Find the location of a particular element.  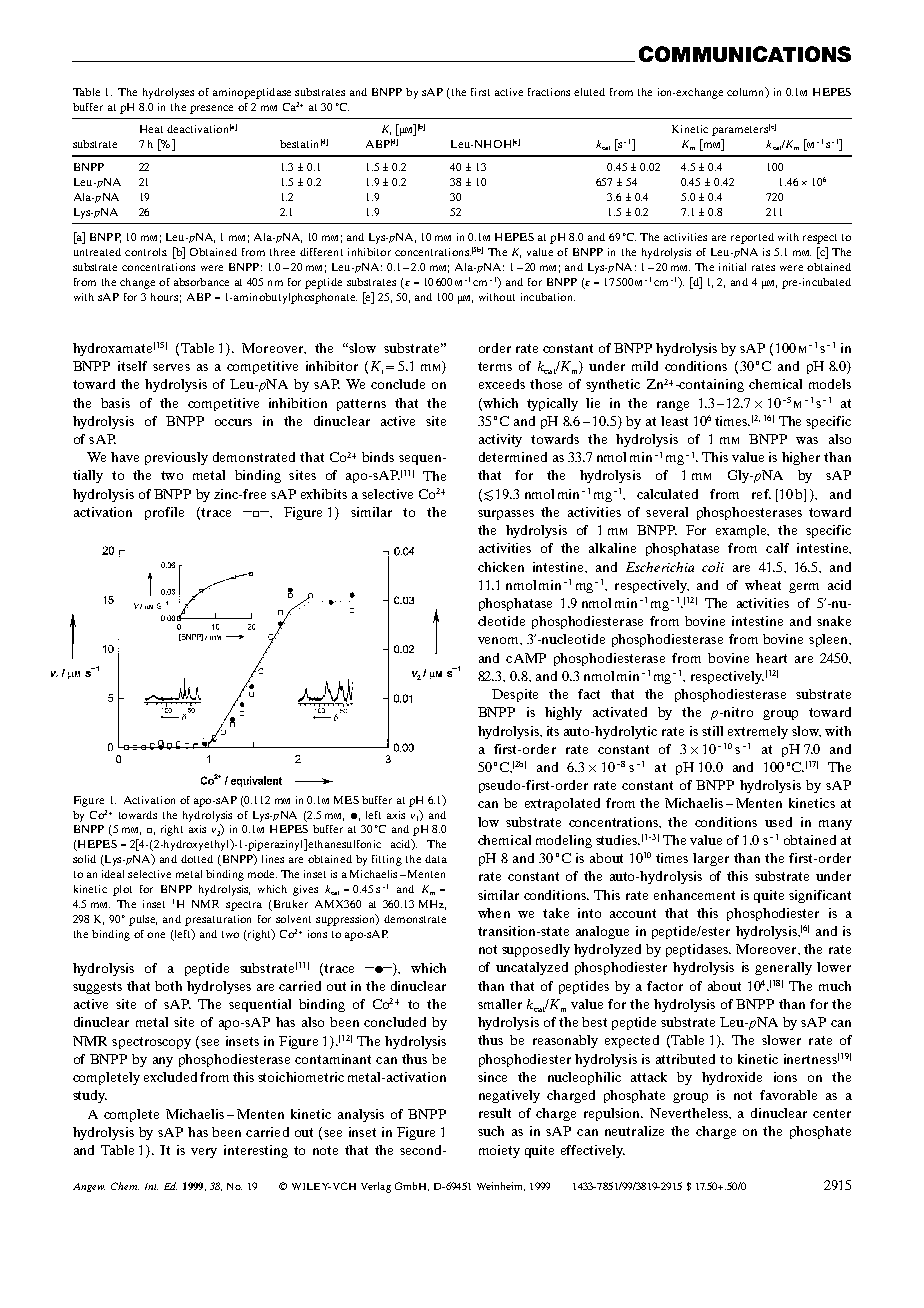

terms is located at coordinates (495, 366).
